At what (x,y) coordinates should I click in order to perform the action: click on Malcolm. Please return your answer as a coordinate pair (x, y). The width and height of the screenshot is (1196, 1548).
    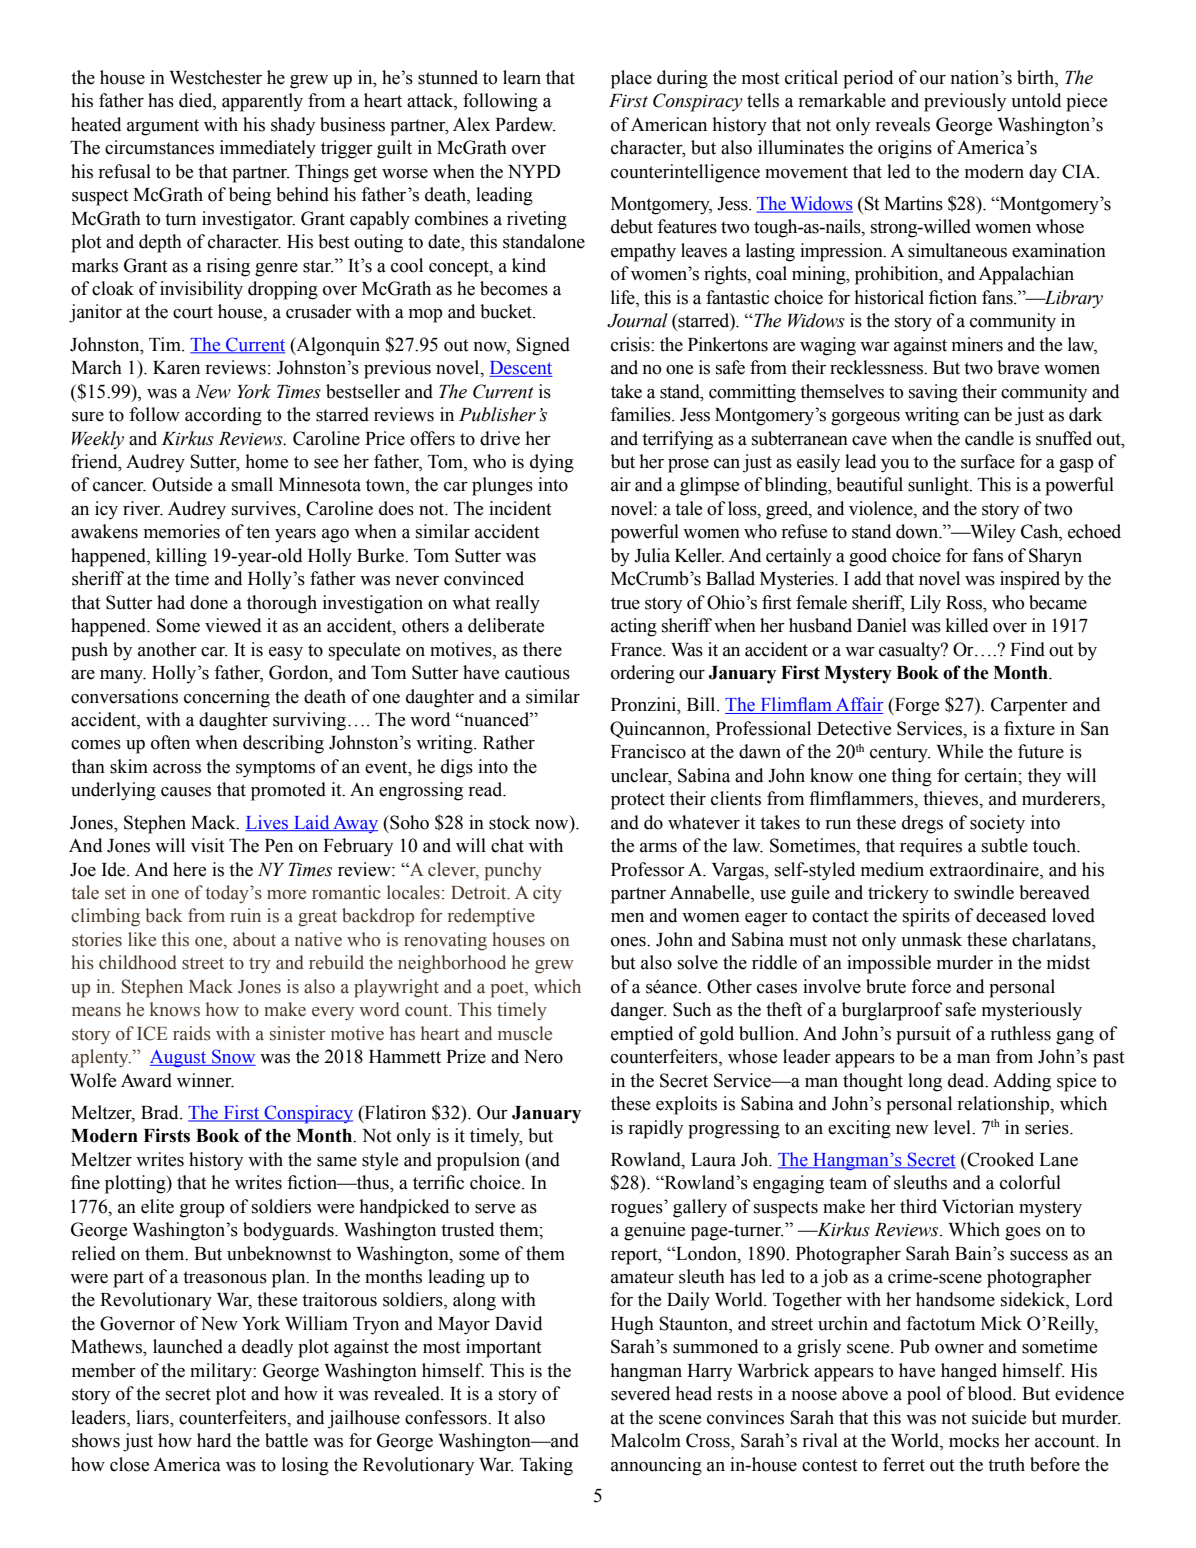
    Looking at the image, I should click on (646, 1440).
